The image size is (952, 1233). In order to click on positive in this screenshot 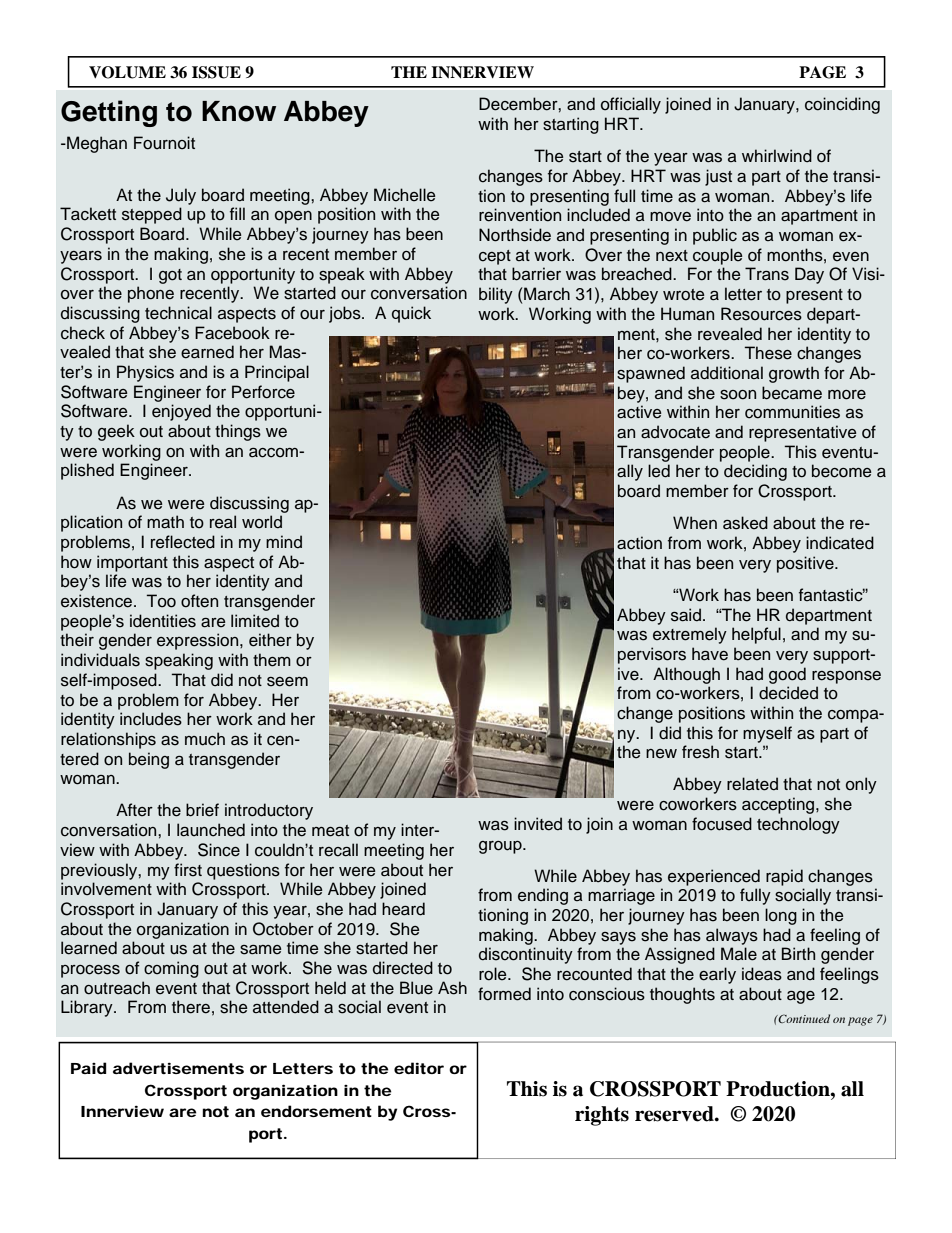, I will do `click(806, 564)`.
